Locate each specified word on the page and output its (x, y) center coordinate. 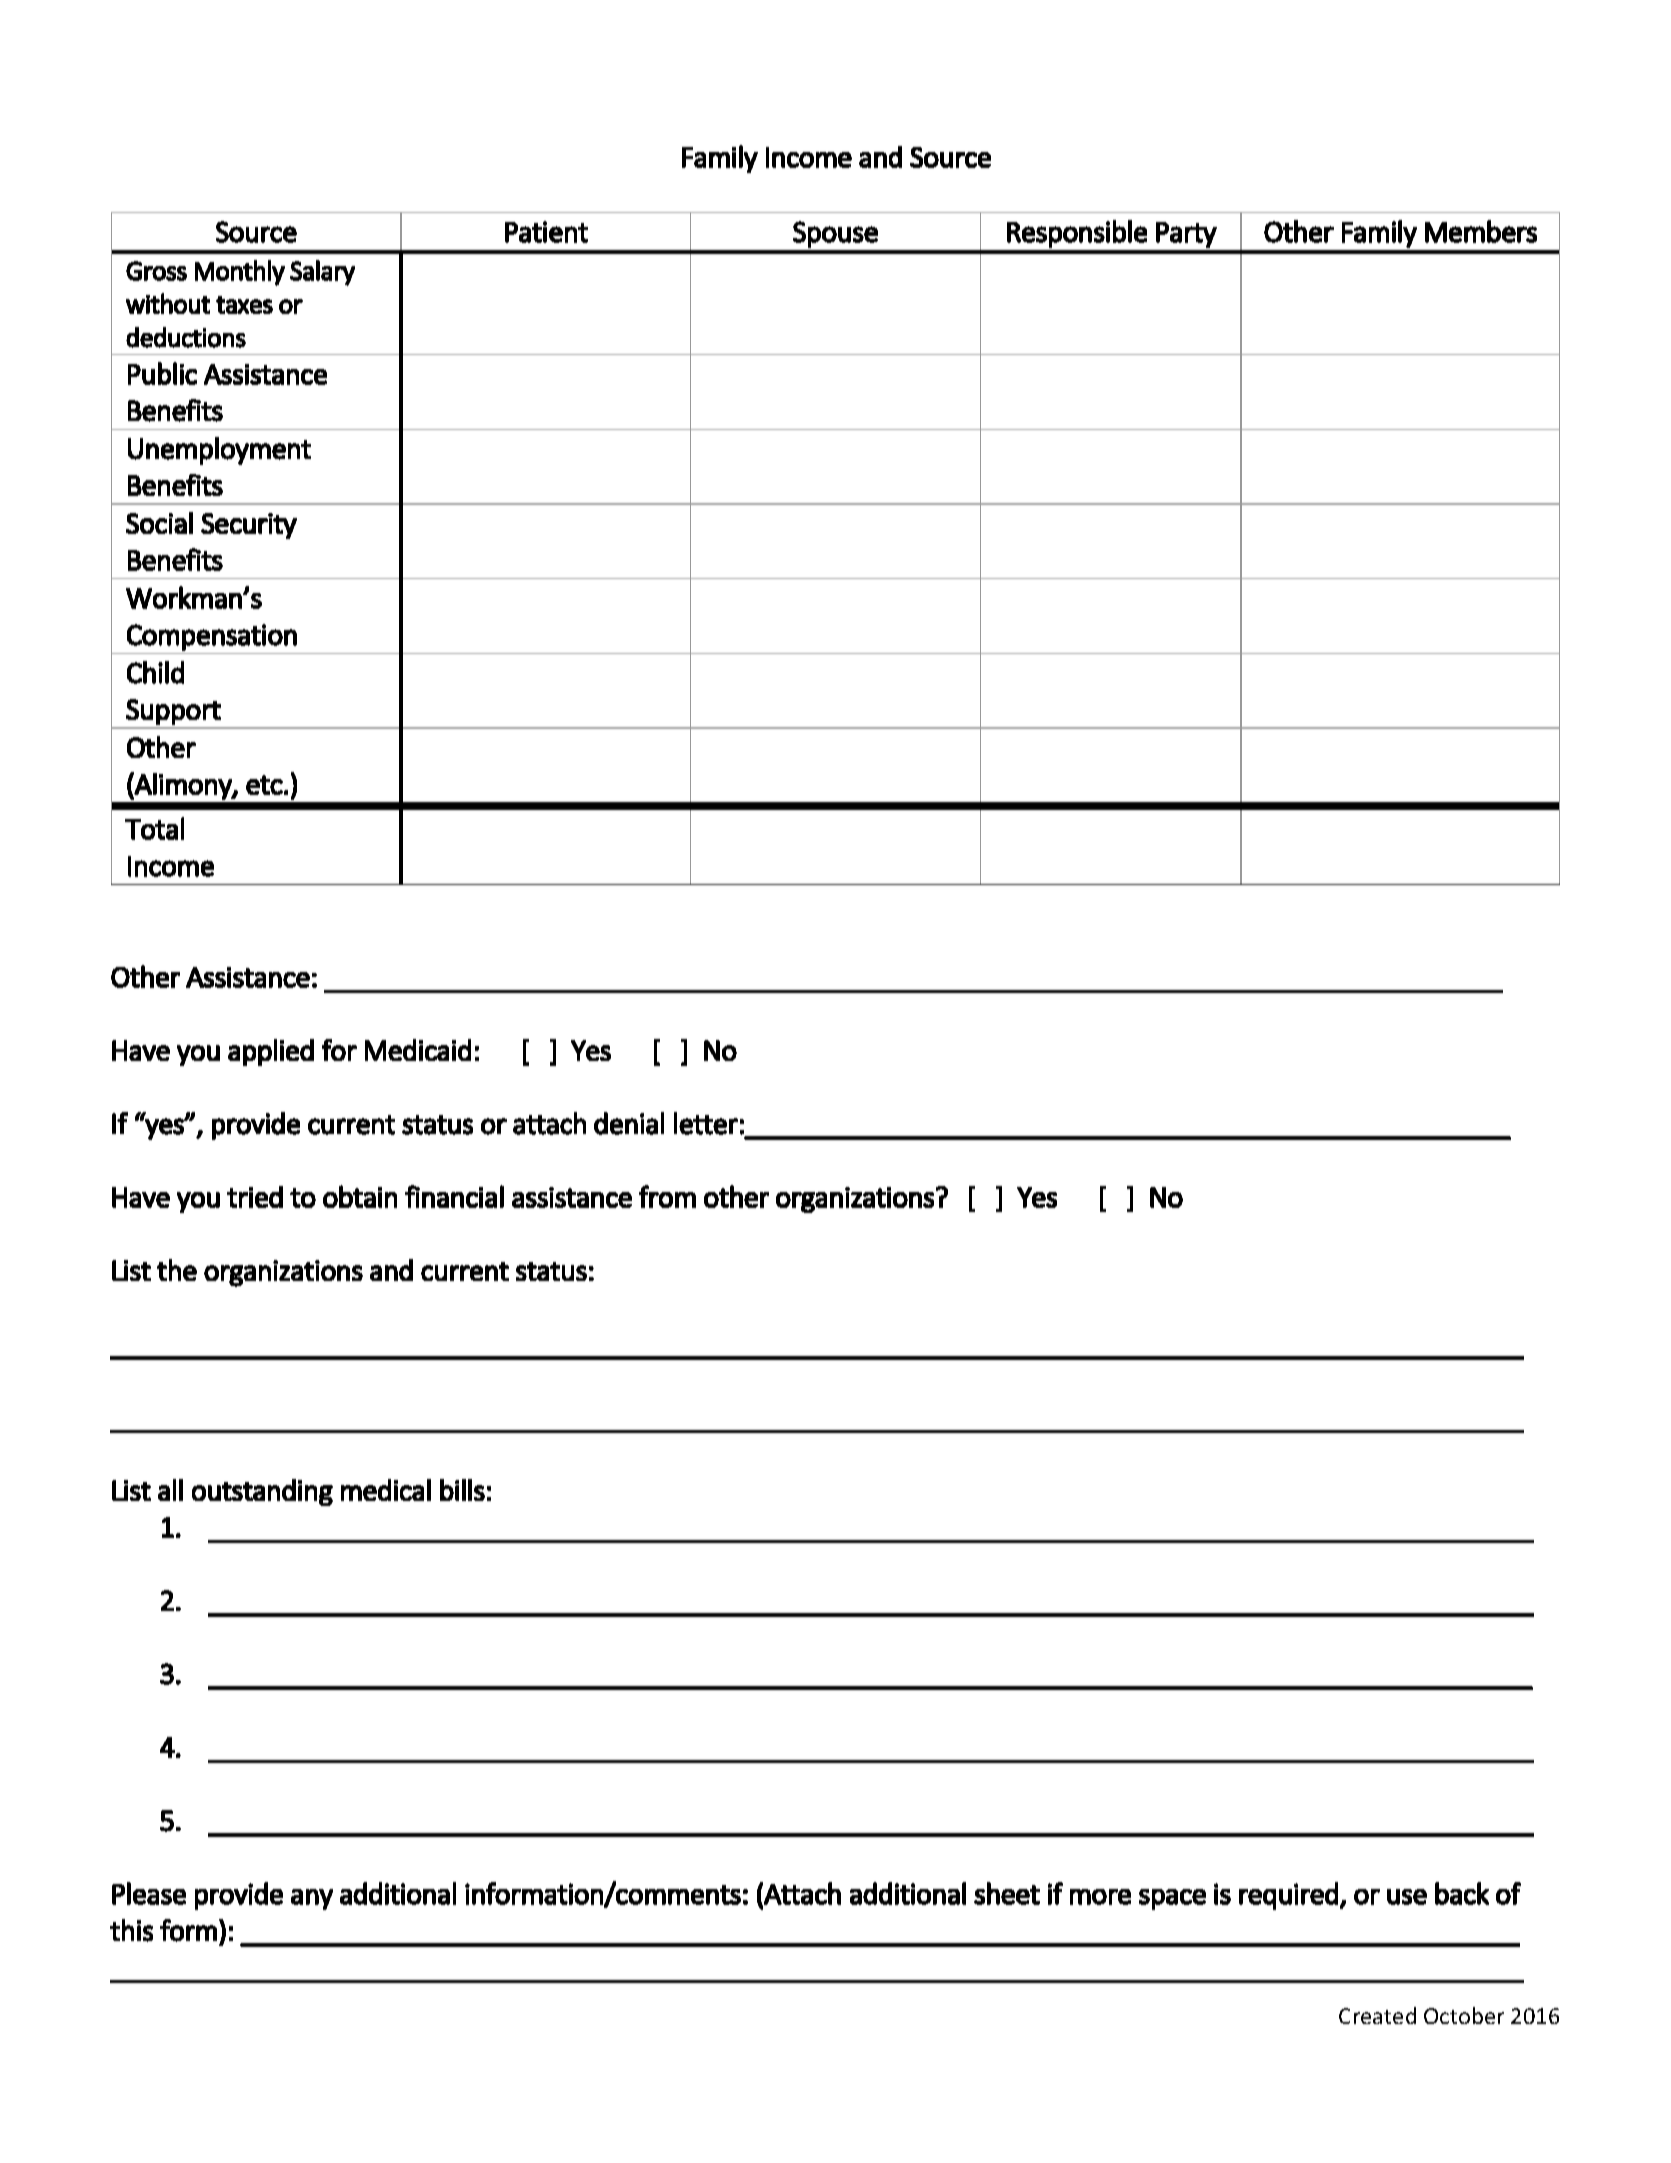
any (312, 1899)
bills (462, 1490)
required (1288, 1896)
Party (1186, 235)
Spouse (835, 234)
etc (264, 785)
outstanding (262, 1492)
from (667, 1196)
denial (629, 1123)
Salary (322, 273)
